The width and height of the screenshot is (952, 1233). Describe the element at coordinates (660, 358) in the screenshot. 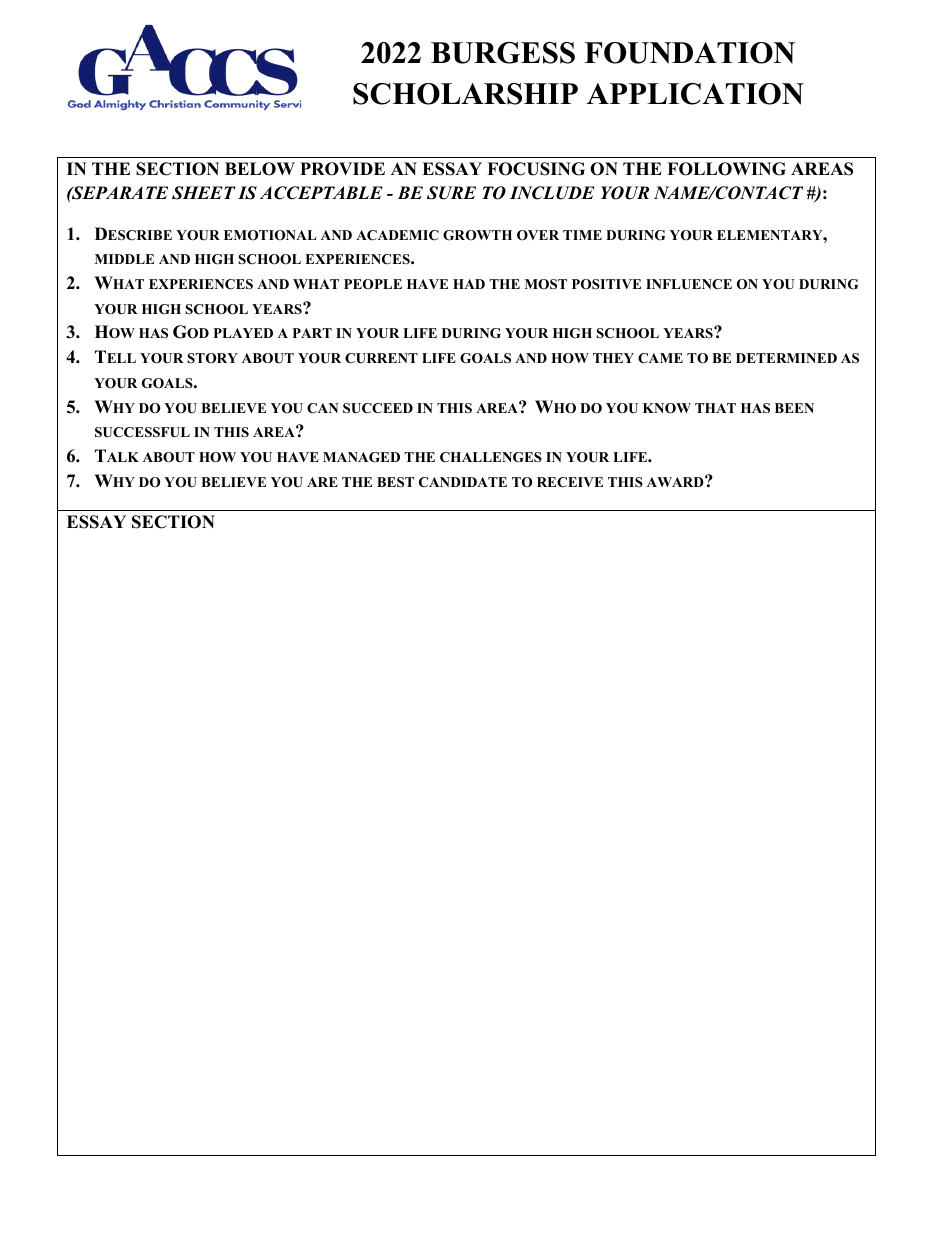

I see `CAME` at that location.
